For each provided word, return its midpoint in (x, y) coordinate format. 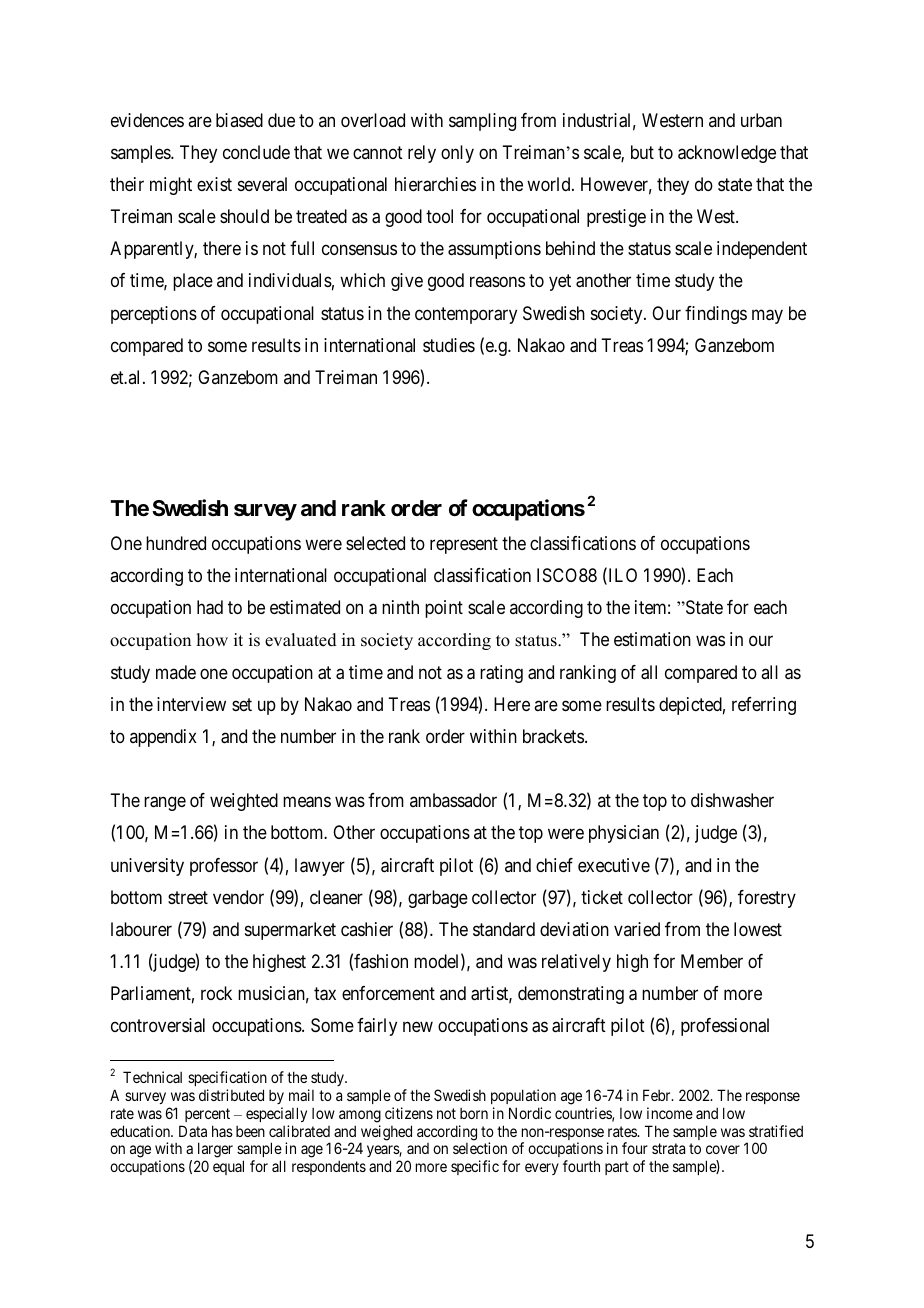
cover (723, 1149)
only (457, 154)
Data (193, 1131)
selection (480, 1148)
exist (214, 184)
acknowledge (727, 154)
